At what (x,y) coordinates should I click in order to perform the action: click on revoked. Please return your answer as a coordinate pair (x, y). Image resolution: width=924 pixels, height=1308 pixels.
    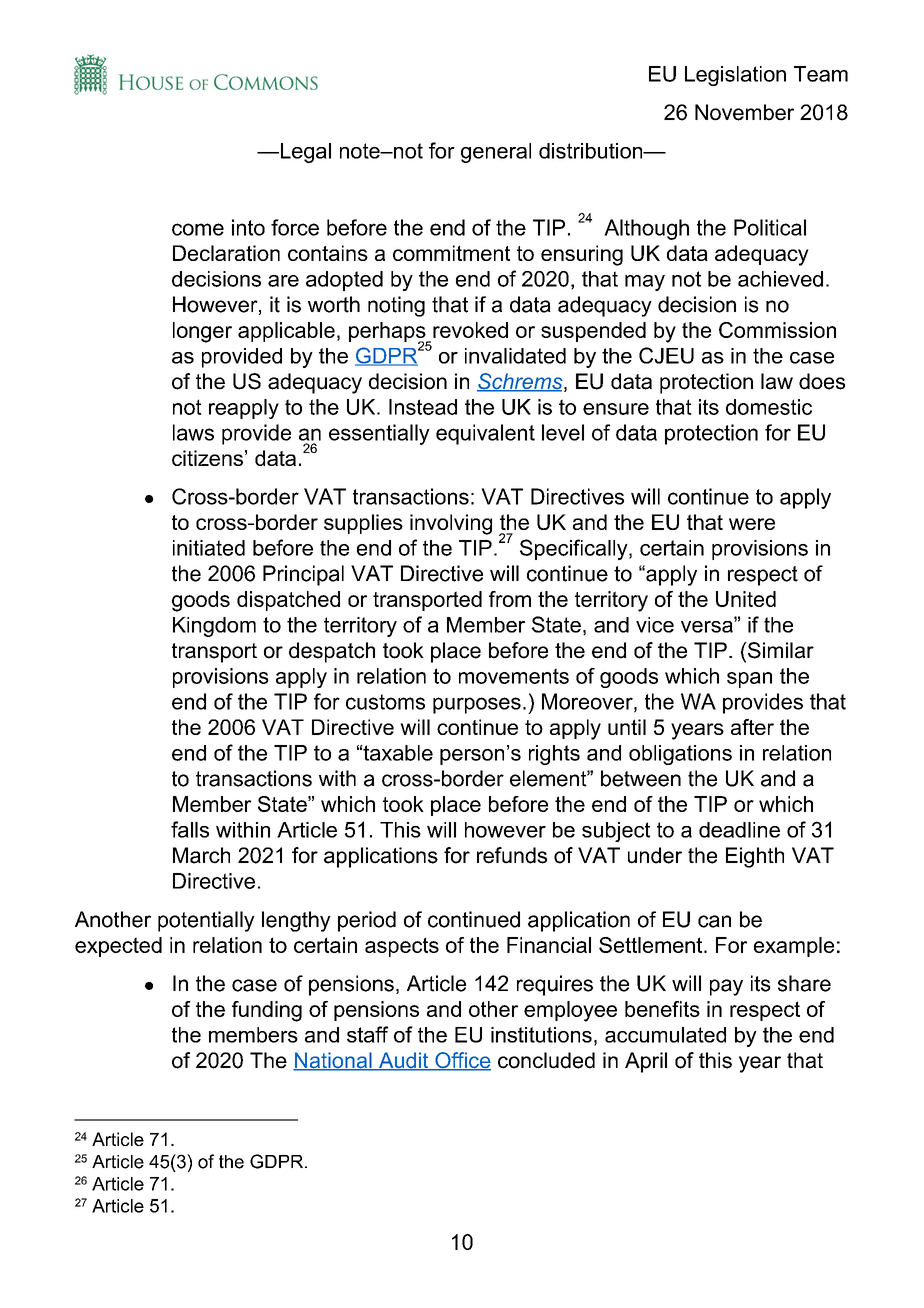
    Looking at the image, I should click on (470, 330).
